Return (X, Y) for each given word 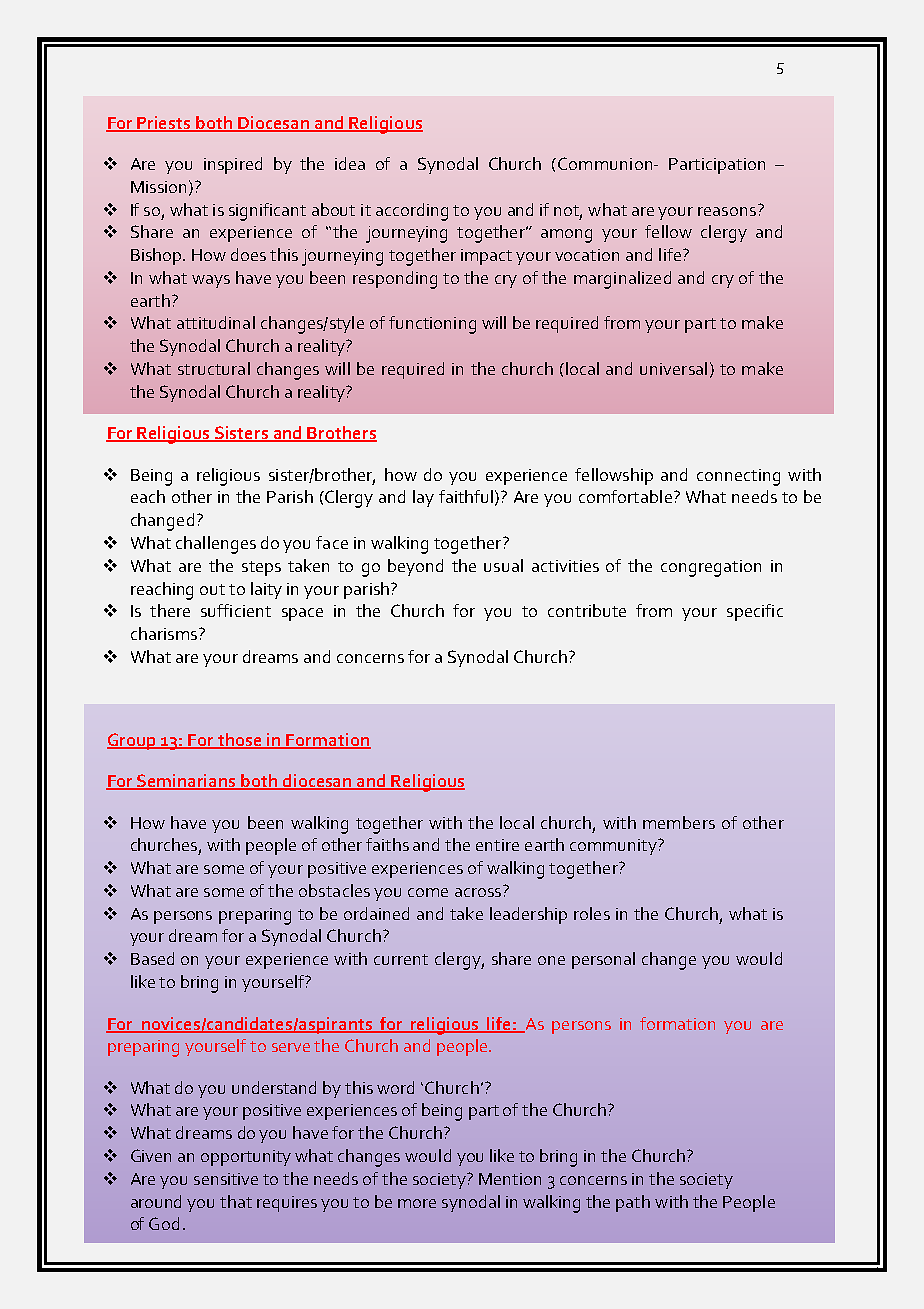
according (412, 212)
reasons (728, 210)
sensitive (226, 1179)
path (633, 1203)
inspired (233, 165)
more (417, 1203)
